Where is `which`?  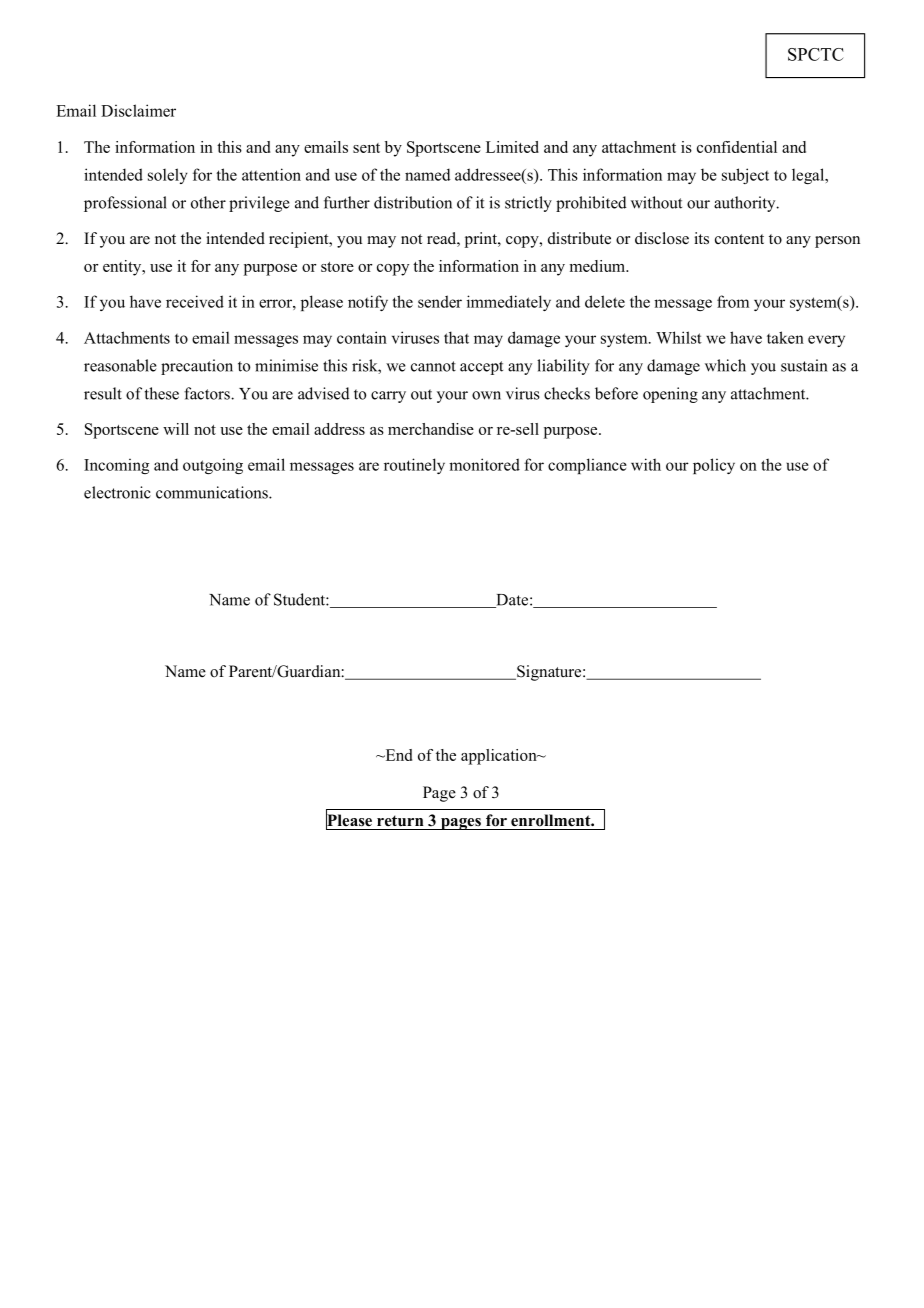
which is located at coordinates (725, 365).
